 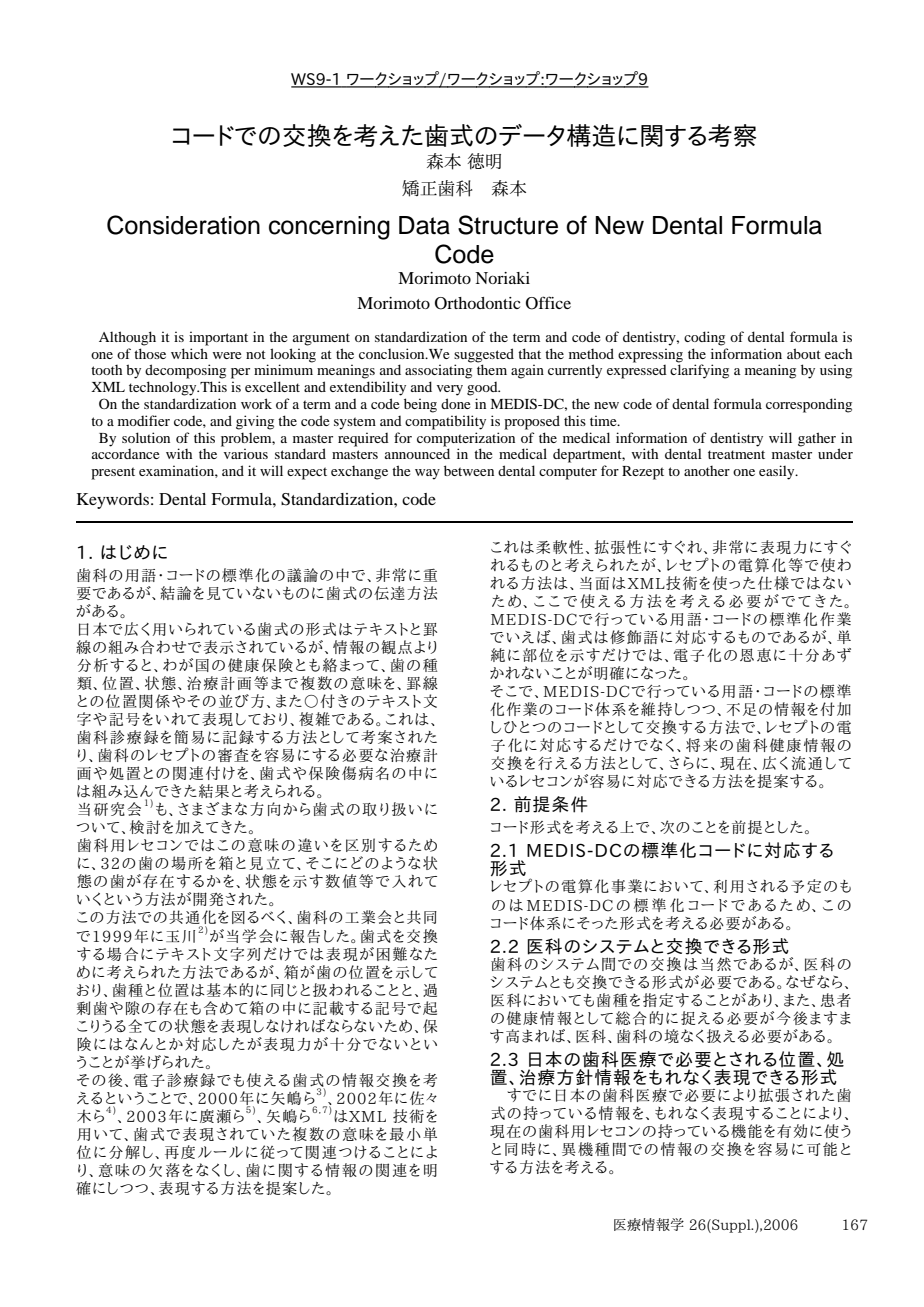 What do you see at coordinates (183, 225) in the document?
I see `Consideration` at bounding box center [183, 225].
